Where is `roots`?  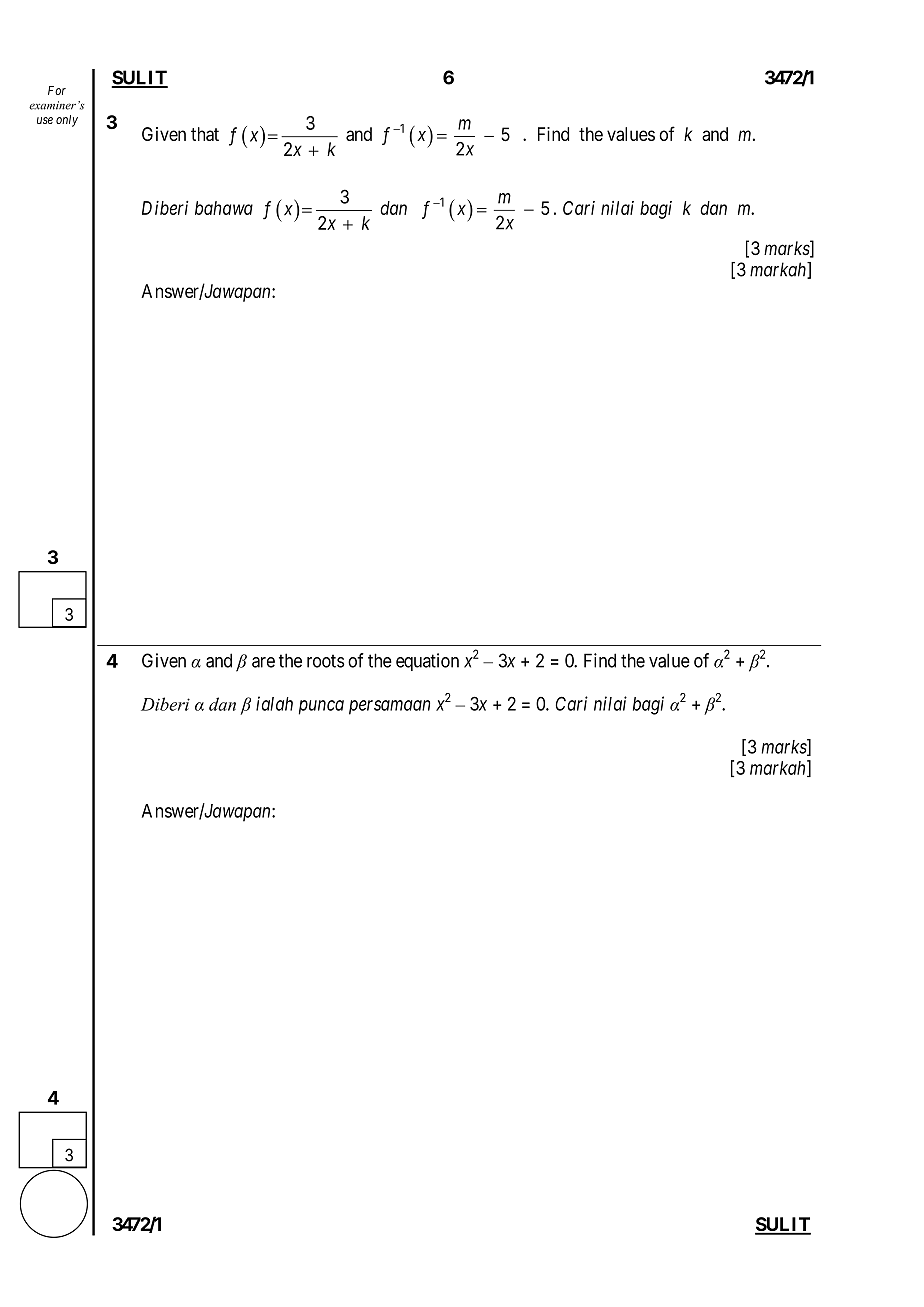 roots is located at coordinates (326, 661).
